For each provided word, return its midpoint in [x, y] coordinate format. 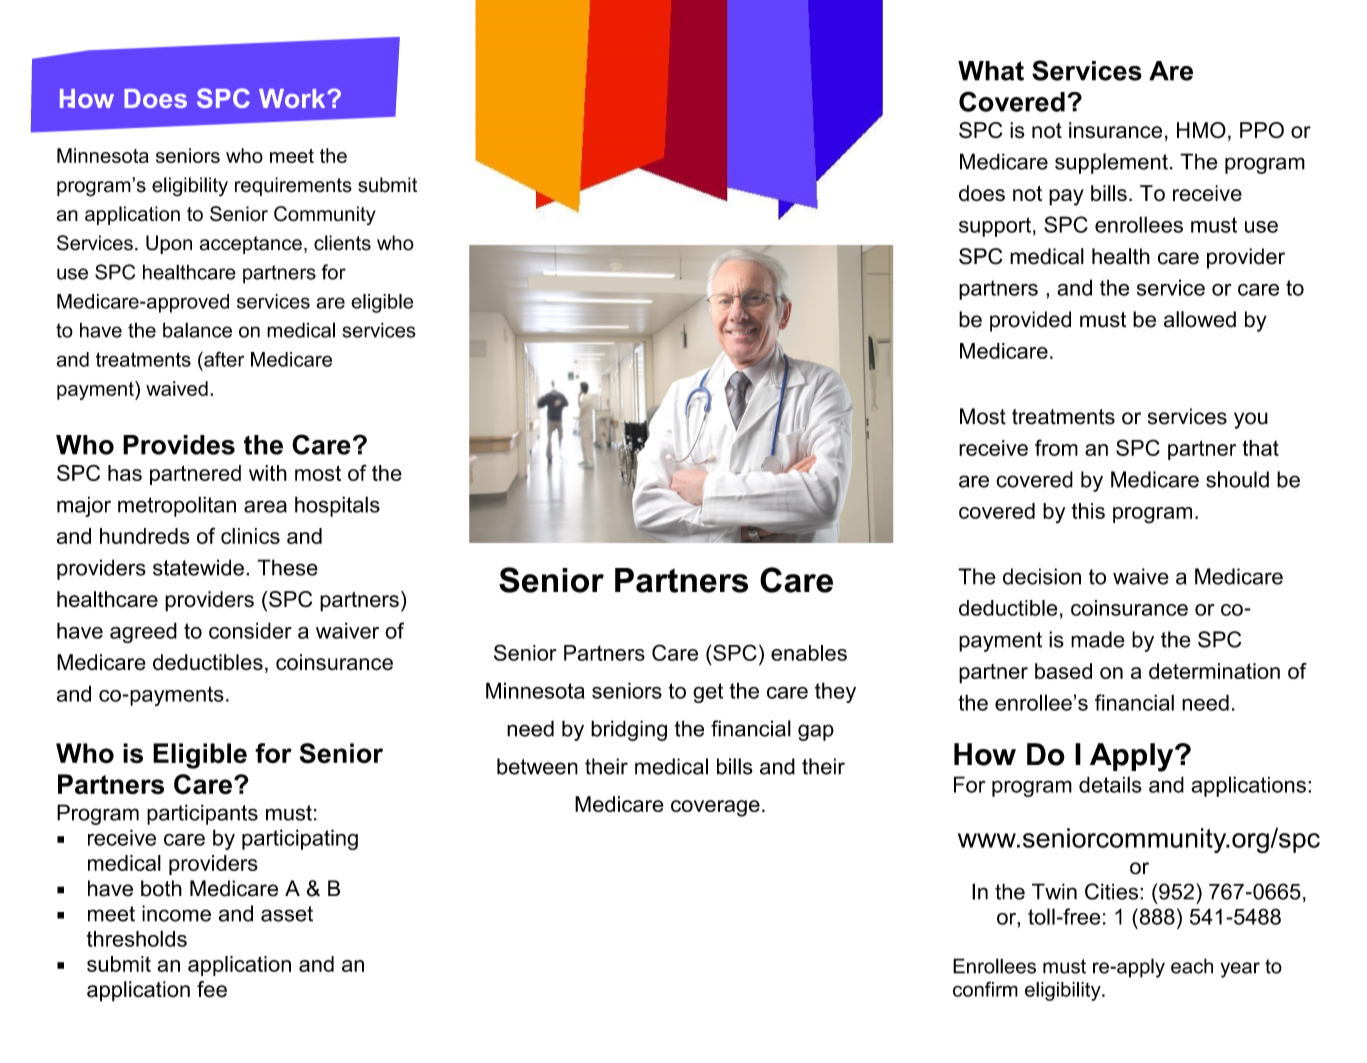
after [223, 359]
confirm [985, 989]
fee [212, 989]
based [1063, 671]
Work [293, 98]
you [1251, 420]
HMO [1201, 130]
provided [1030, 321]
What [991, 71]
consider [250, 630]
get [708, 693]
